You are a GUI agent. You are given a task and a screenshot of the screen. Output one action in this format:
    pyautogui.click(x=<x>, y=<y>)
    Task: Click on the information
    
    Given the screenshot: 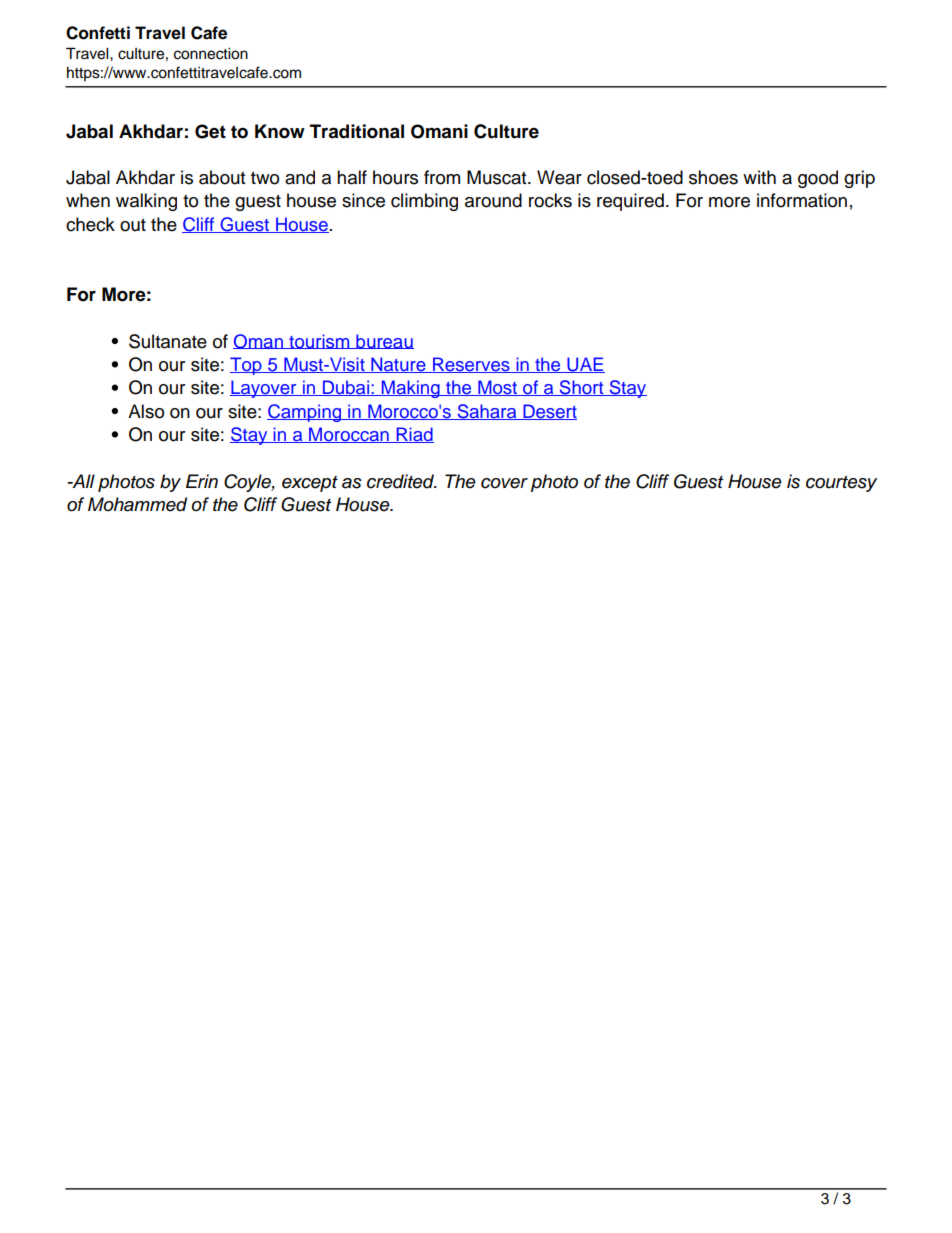 What is the action you would take?
    pyautogui.click(x=802, y=200)
